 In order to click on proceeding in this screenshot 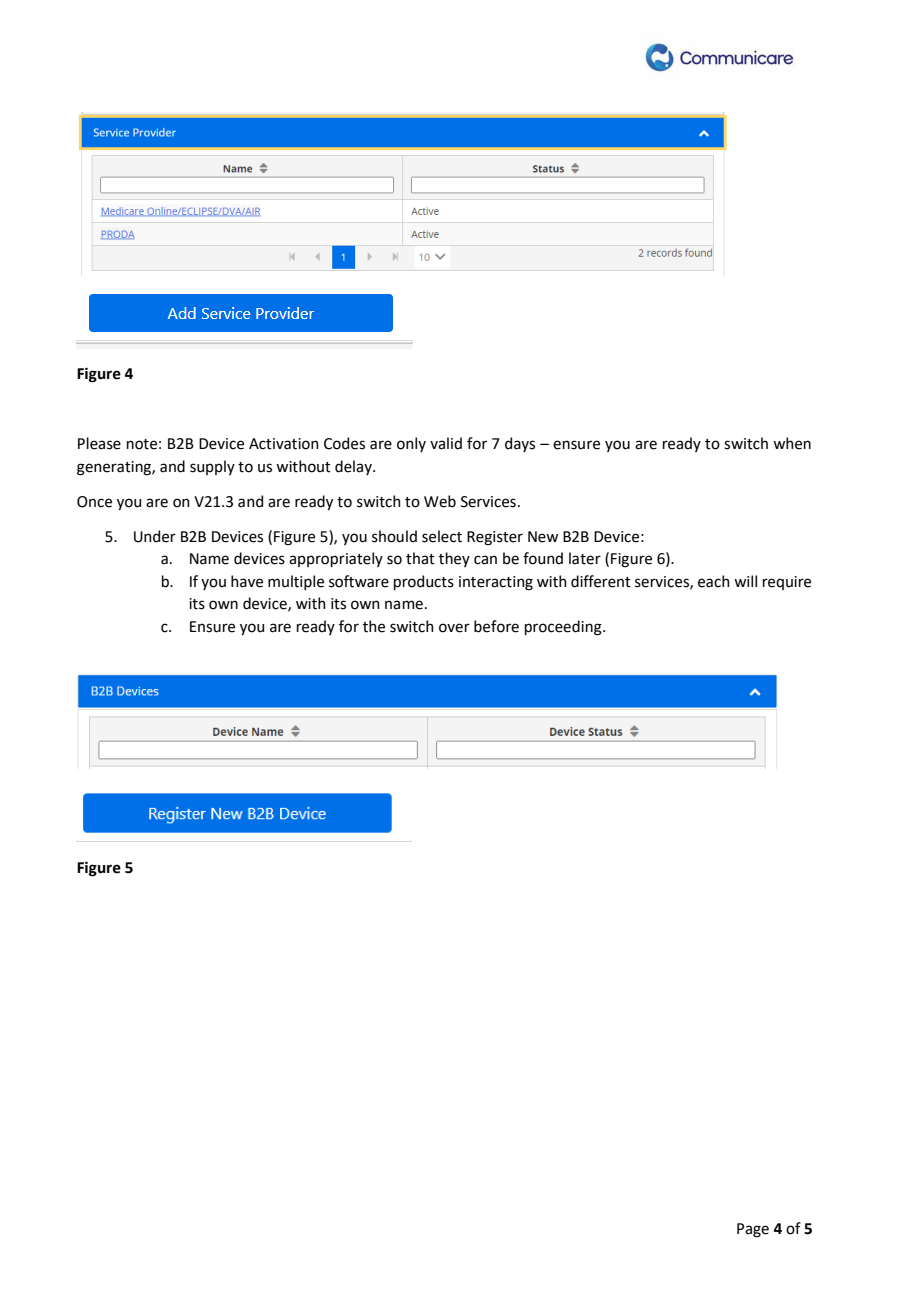, I will do `click(564, 628)`.
